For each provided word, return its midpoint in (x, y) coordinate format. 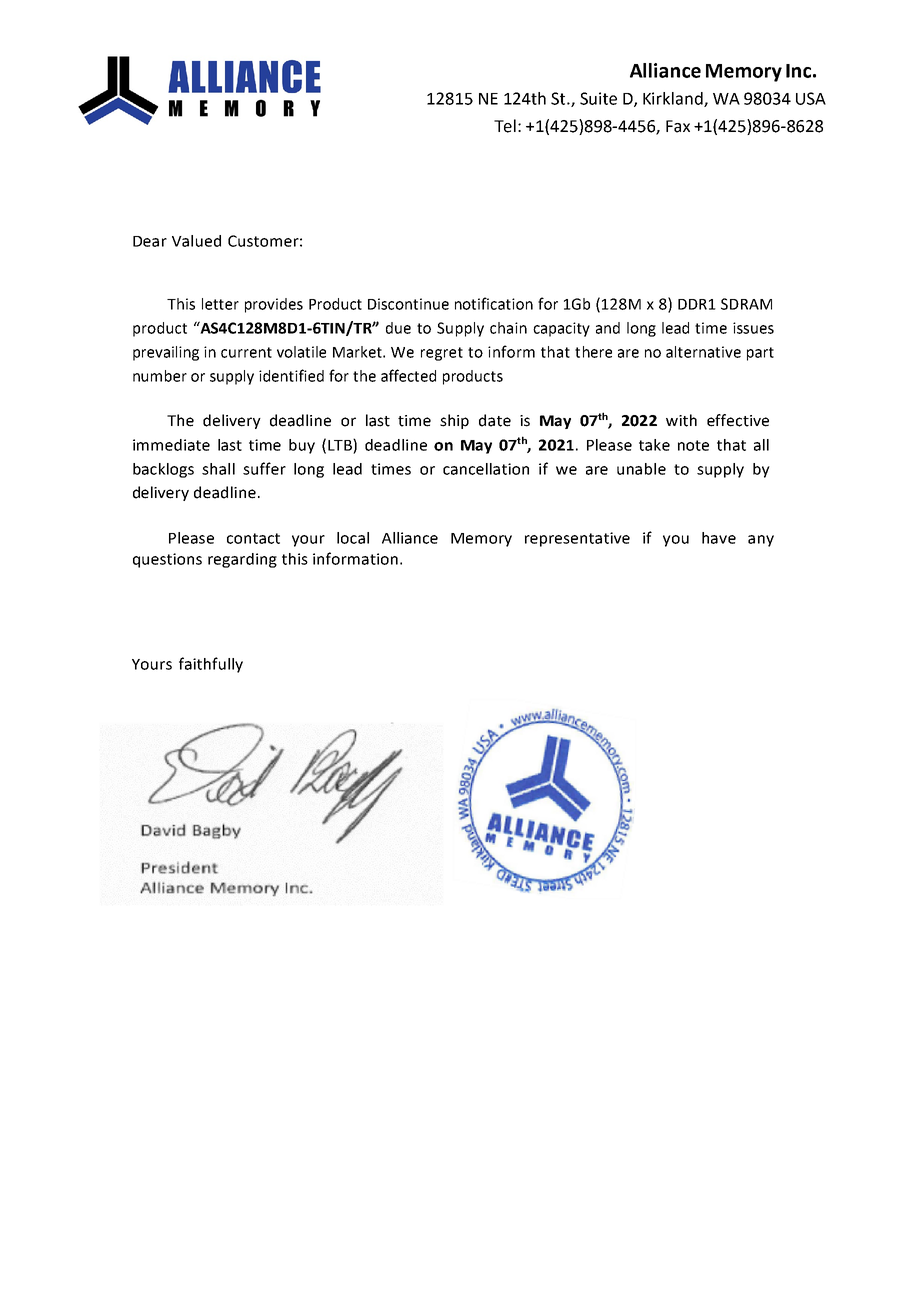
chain (508, 328)
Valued (196, 241)
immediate (171, 445)
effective (738, 420)
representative (577, 539)
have (719, 538)
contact (253, 538)
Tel (505, 126)
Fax (678, 126)
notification (494, 303)
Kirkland (674, 99)
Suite (598, 98)
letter (220, 304)
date (495, 420)
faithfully (211, 665)
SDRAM (746, 304)
